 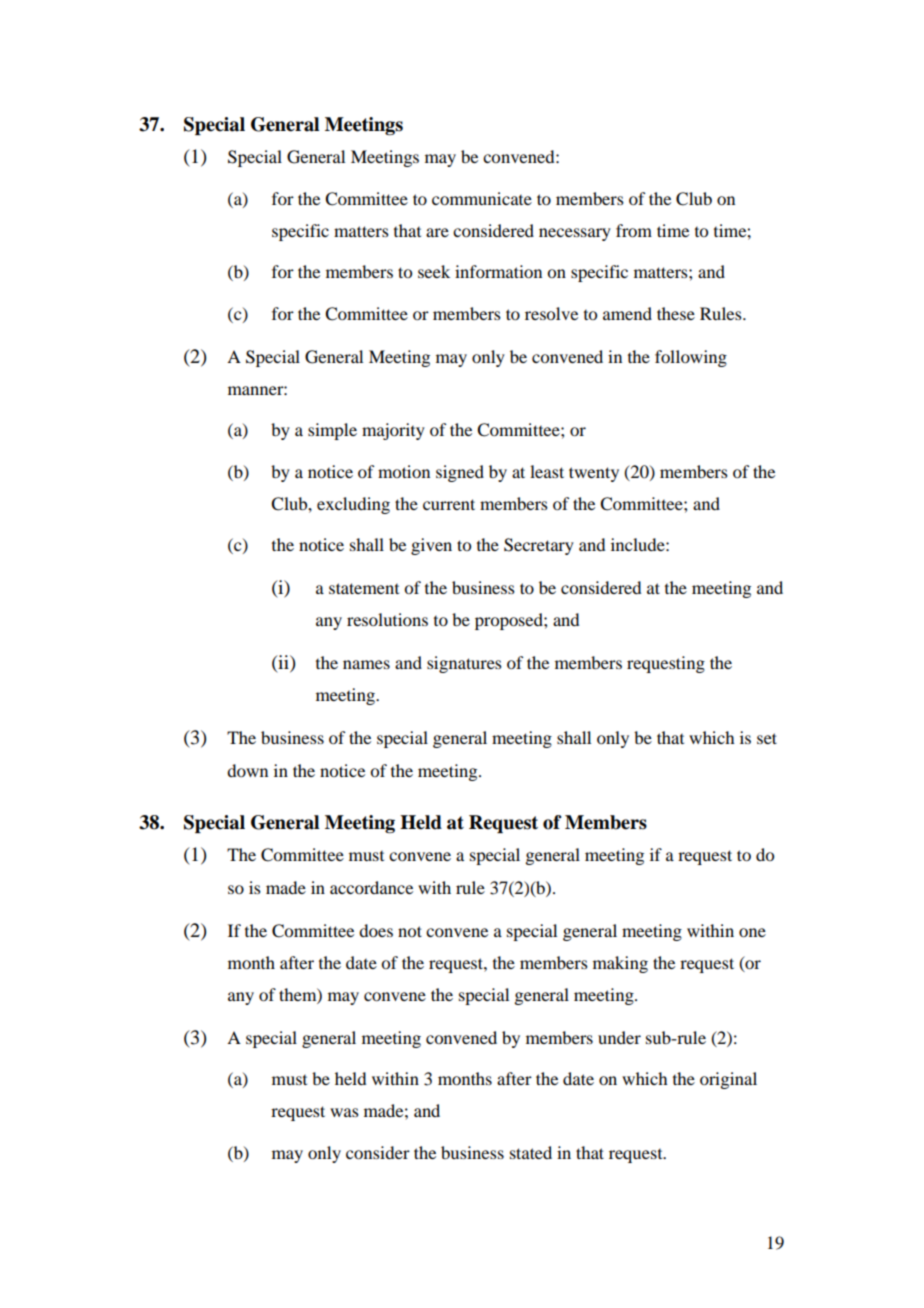 What do you see at coordinates (437, 232) in the screenshot?
I see `are` at bounding box center [437, 232].
